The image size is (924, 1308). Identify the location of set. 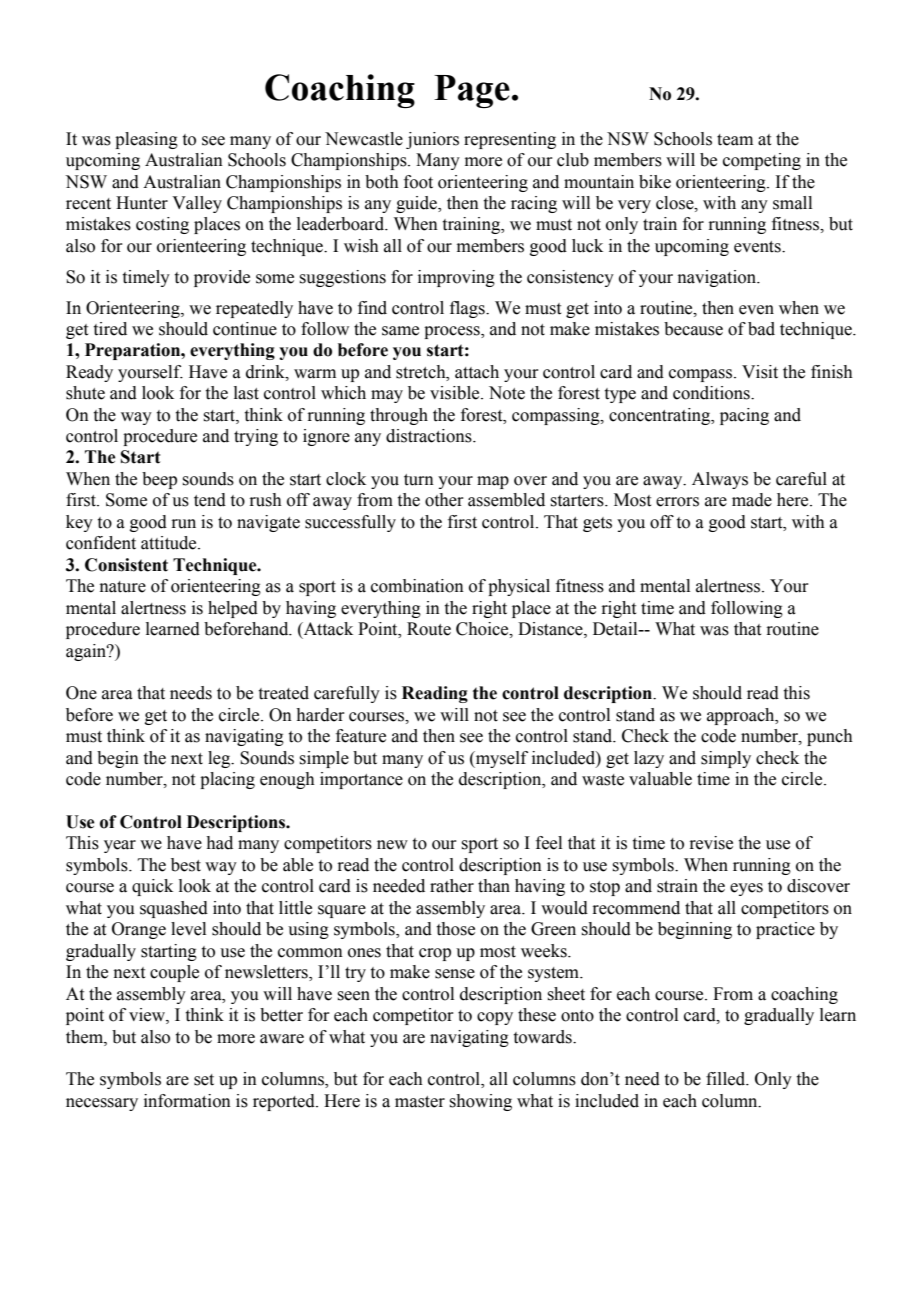
(204, 1080).
